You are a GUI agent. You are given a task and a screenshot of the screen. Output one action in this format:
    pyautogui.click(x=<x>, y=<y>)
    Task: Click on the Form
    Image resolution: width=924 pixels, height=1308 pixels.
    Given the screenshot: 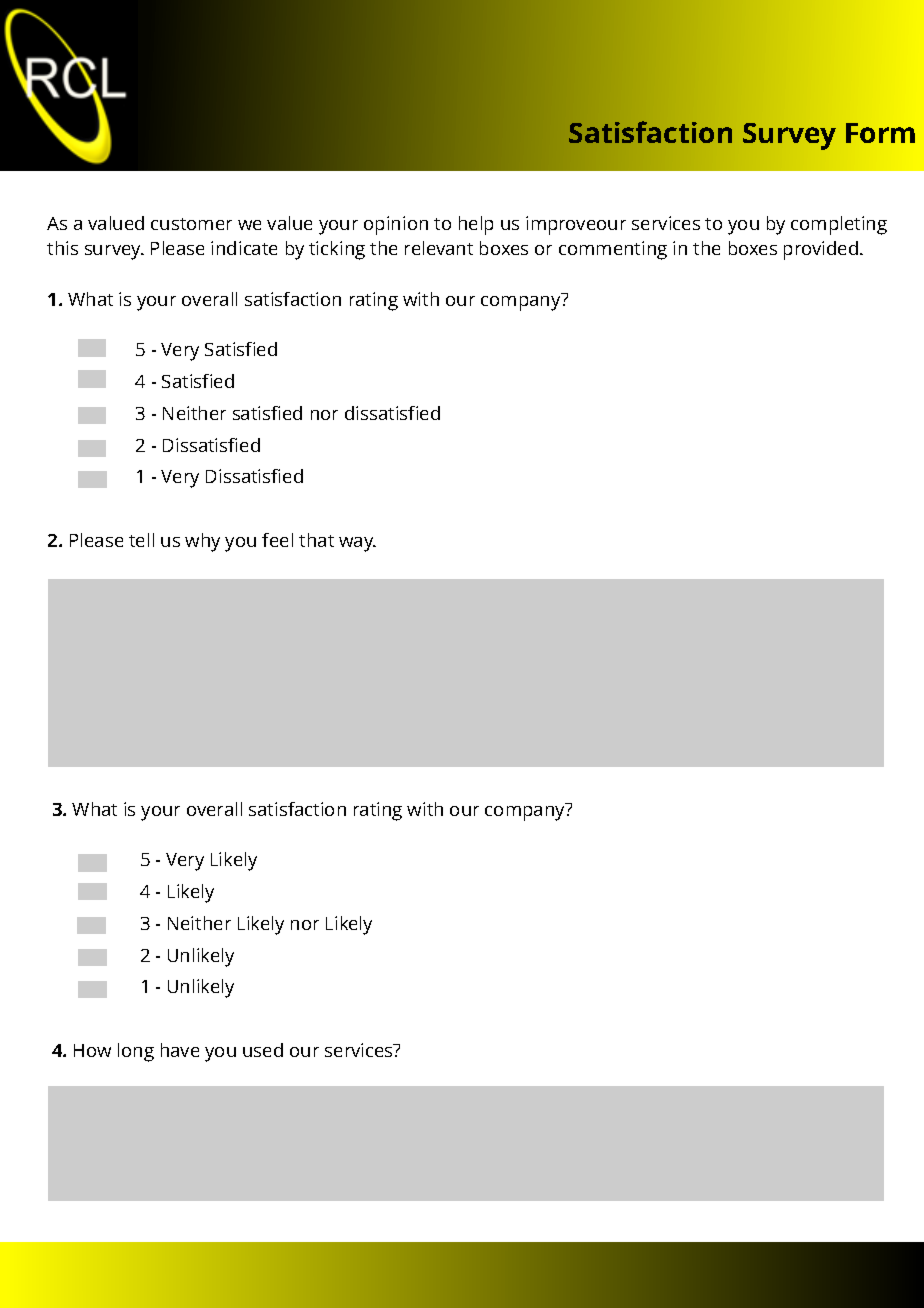 What is the action you would take?
    pyautogui.click(x=880, y=133)
